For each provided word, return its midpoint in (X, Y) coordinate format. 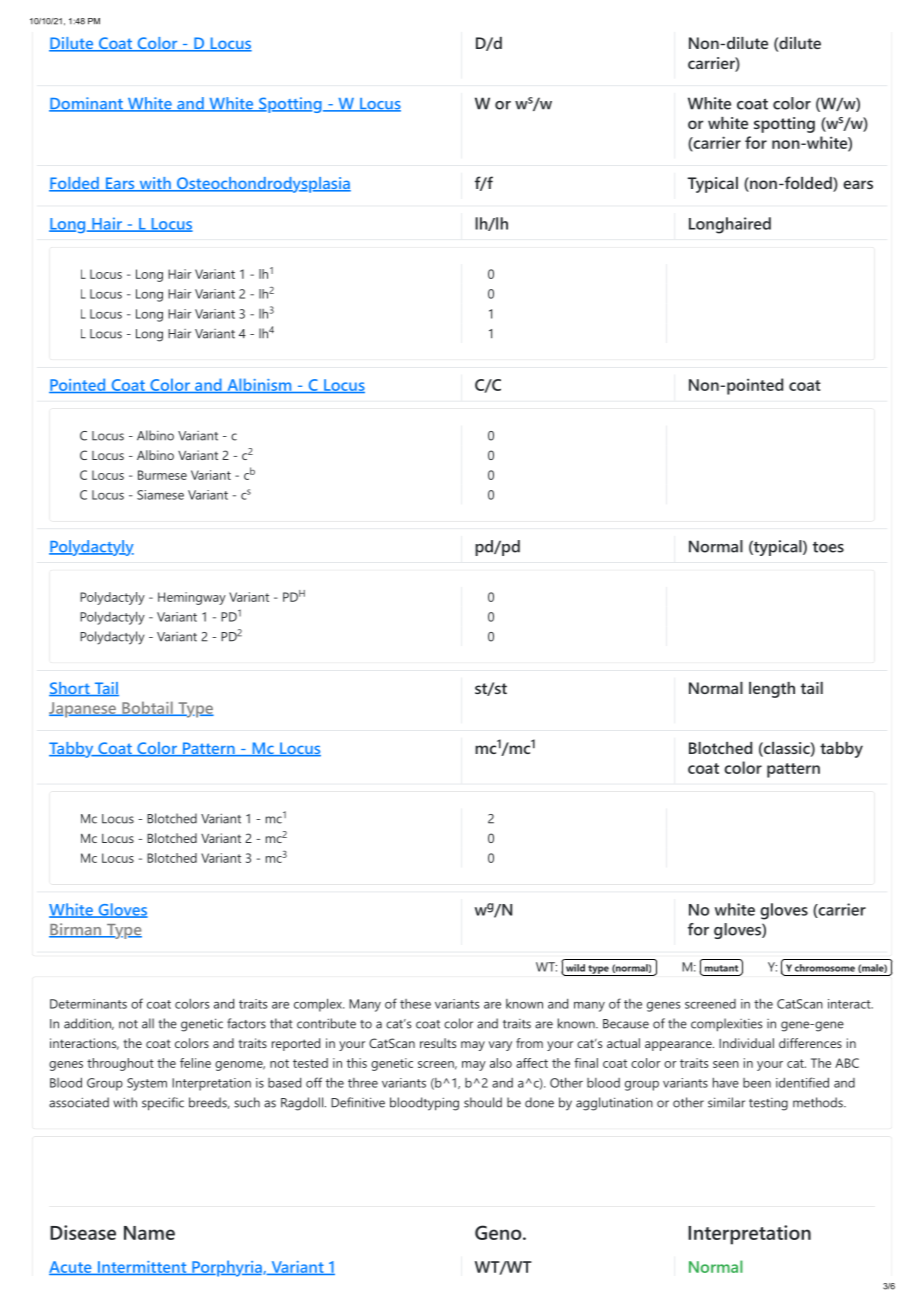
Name (149, 1233)
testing (768, 1104)
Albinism (259, 385)
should (483, 1102)
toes (828, 547)
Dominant (87, 104)
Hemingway (192, 598)
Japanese (83, 710)
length (772, 690)
